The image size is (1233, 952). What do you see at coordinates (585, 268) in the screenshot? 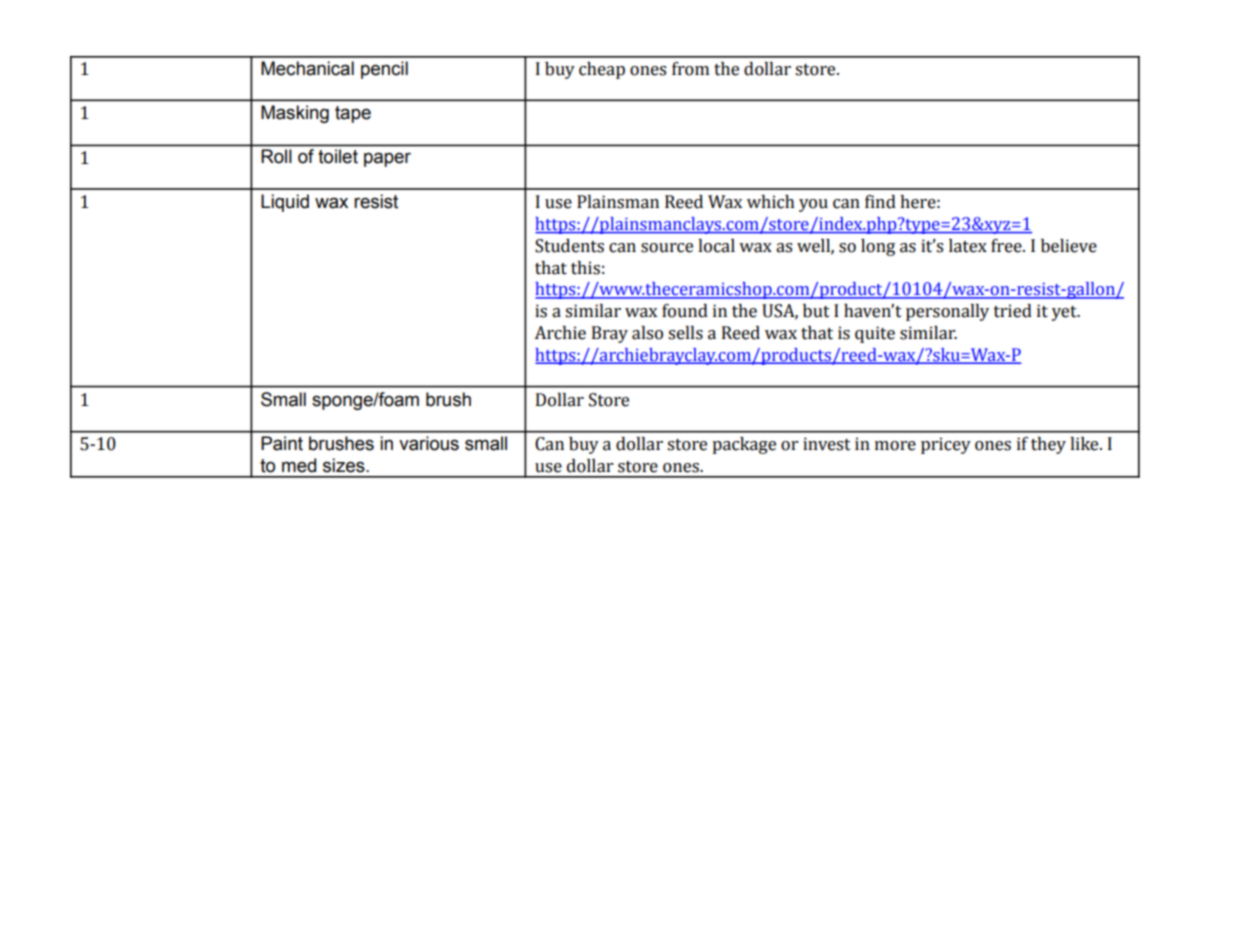
I see `this` at bounding box center [585, 268].
